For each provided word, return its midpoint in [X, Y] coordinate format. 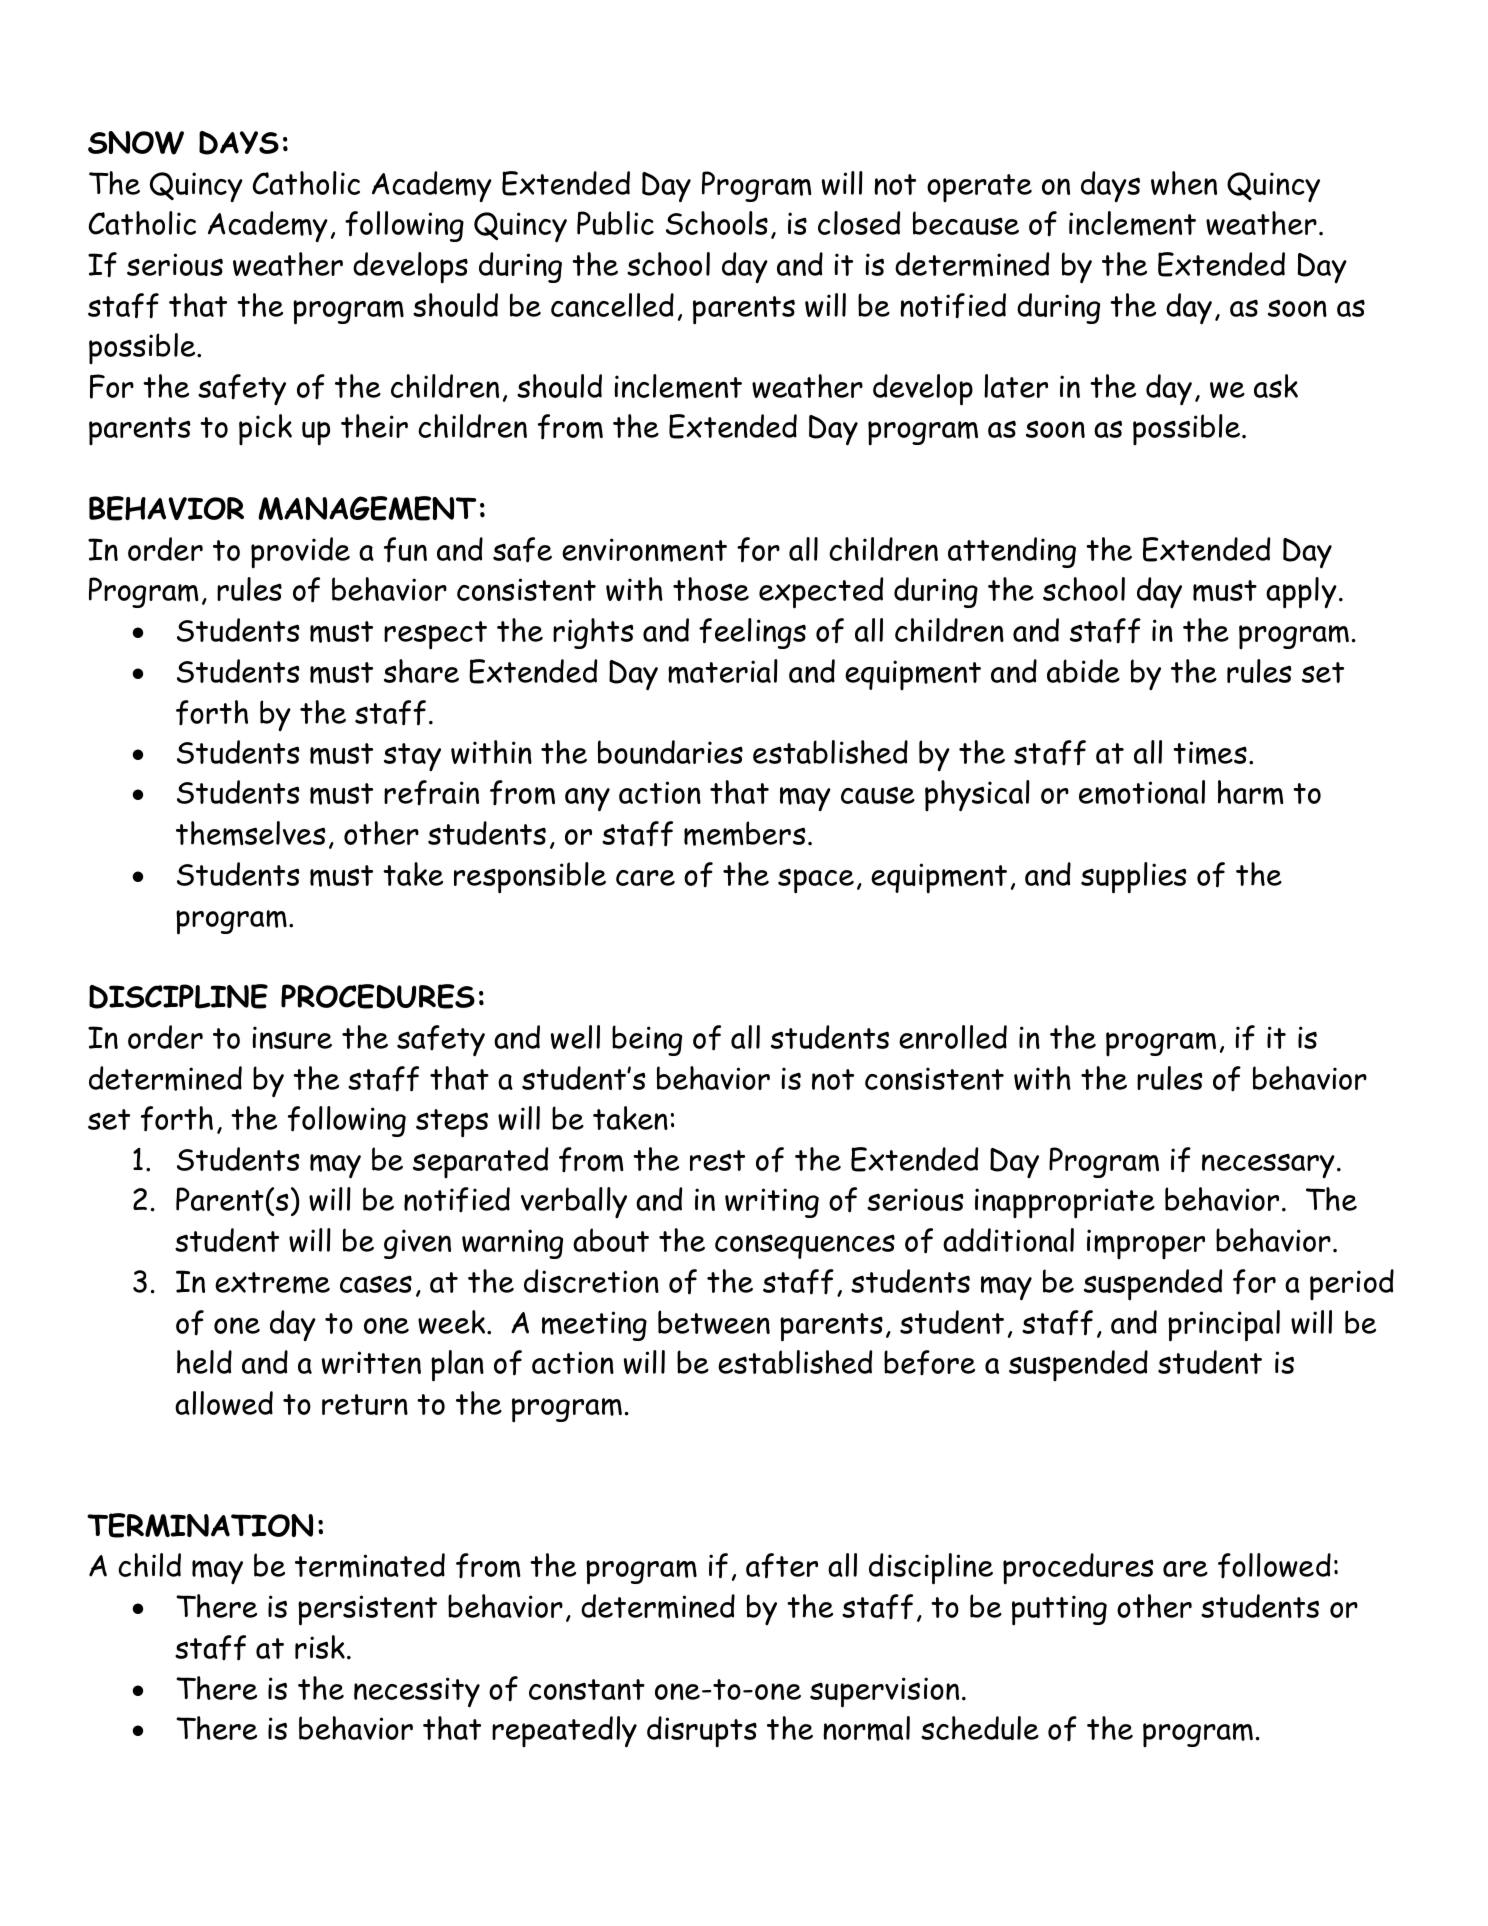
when [1184, 183]
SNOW [136, 143]
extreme [272, 1283]
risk [320, 1647]
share [421, 671]
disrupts [702, 1732]
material [723, 671]
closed [859, 223]
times [1210, 753]
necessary [1268, 1166]
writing [772, 1203]
